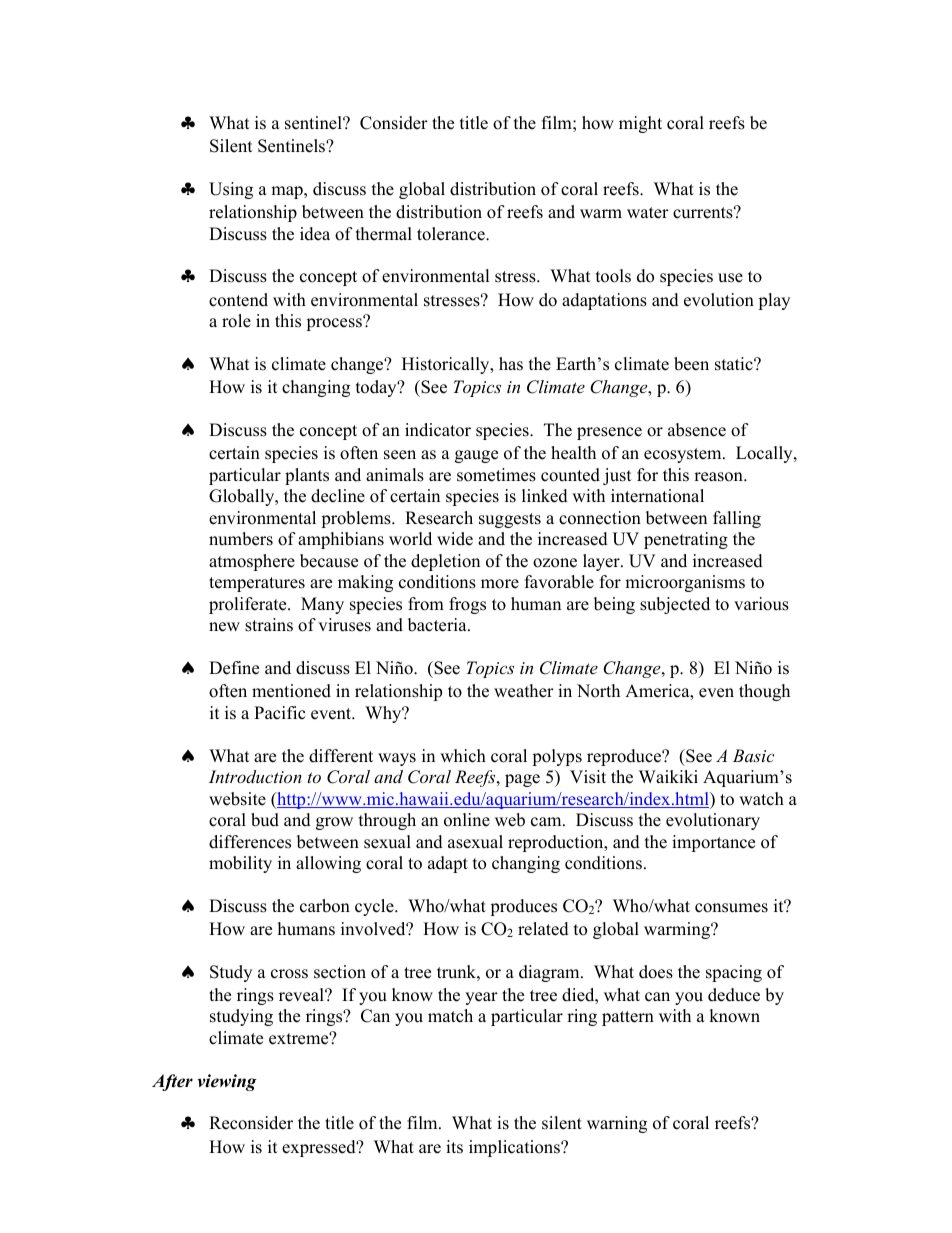 This screenshot has height=1233, width=952. Describe the element at coordinates (467, 605) in the screenshot. I see `frogs` at that location.
